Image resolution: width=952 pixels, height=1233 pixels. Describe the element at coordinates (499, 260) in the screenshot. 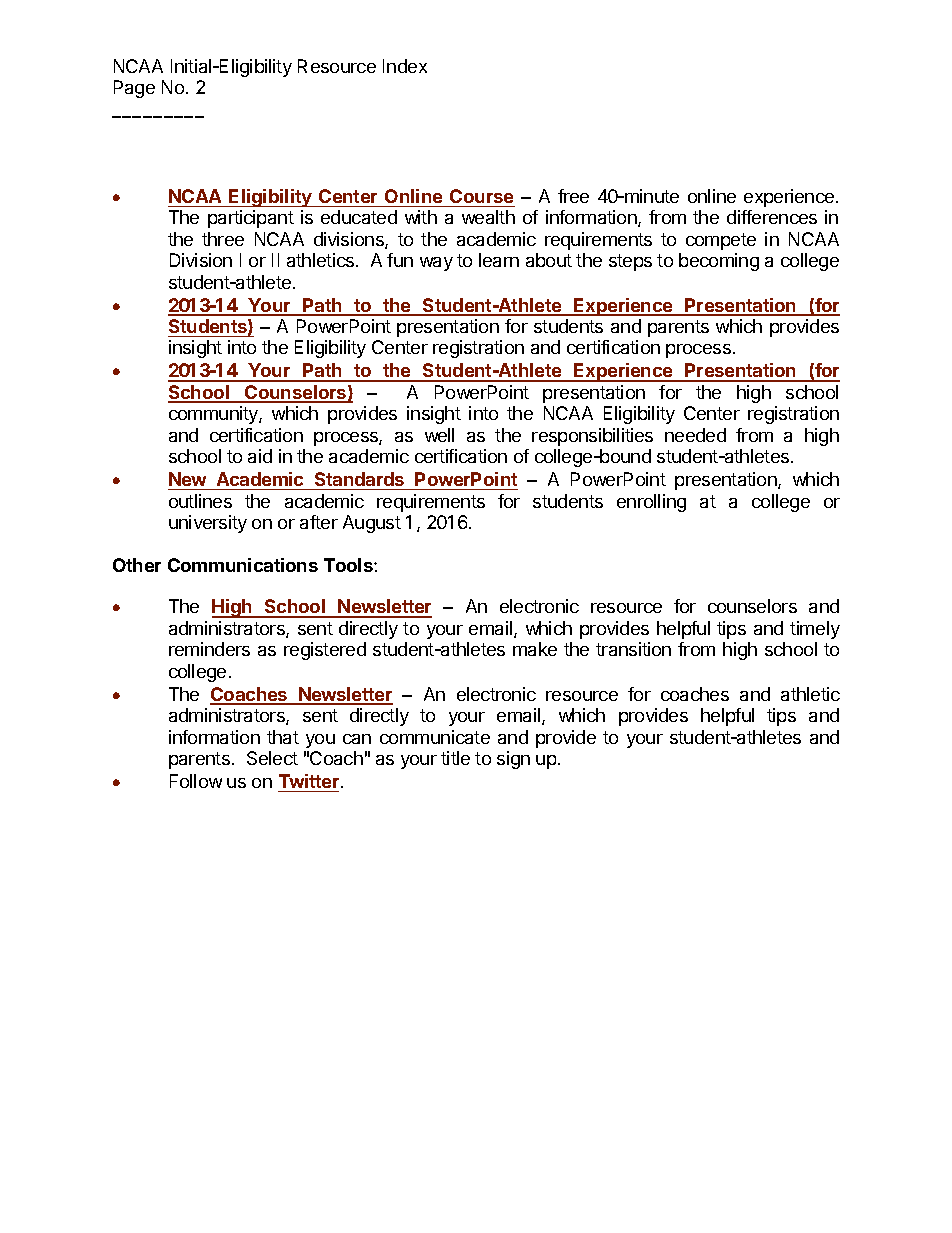

I see `learn` at that location.
